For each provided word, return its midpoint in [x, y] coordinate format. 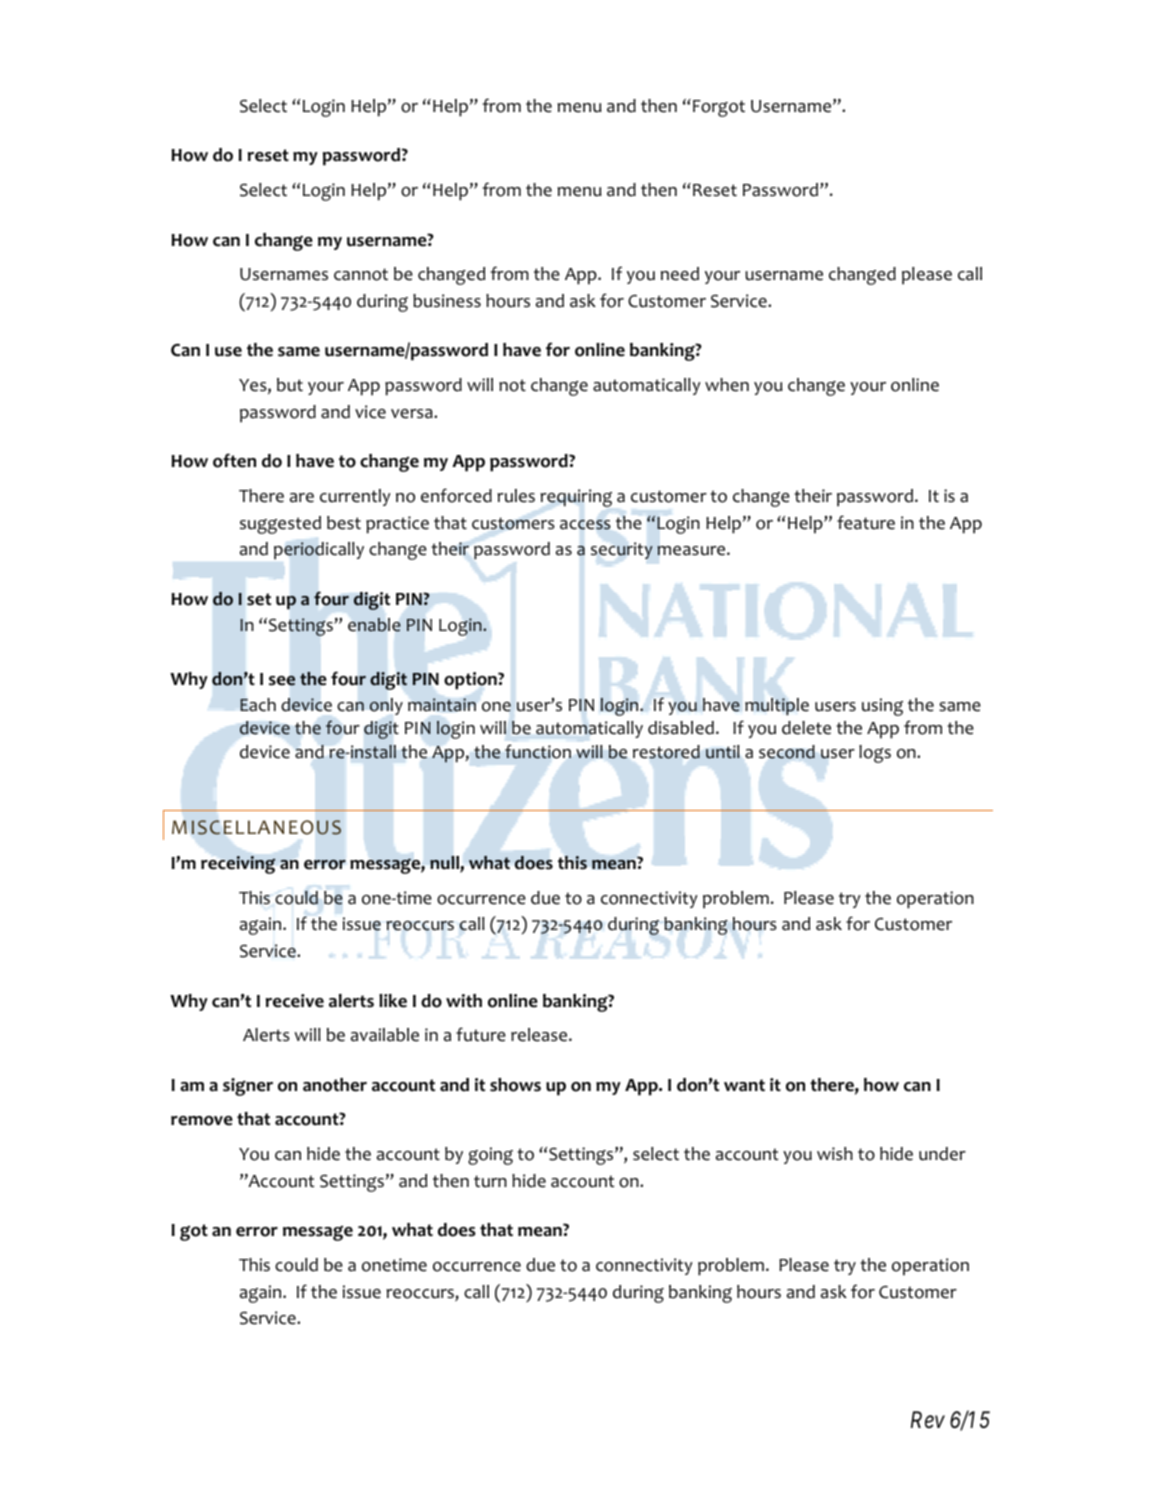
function [538, 752]
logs [875, 754]
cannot [361, 274]
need [680, 274]
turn [490, 1181]
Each [258, 705]
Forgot [719, 108]
